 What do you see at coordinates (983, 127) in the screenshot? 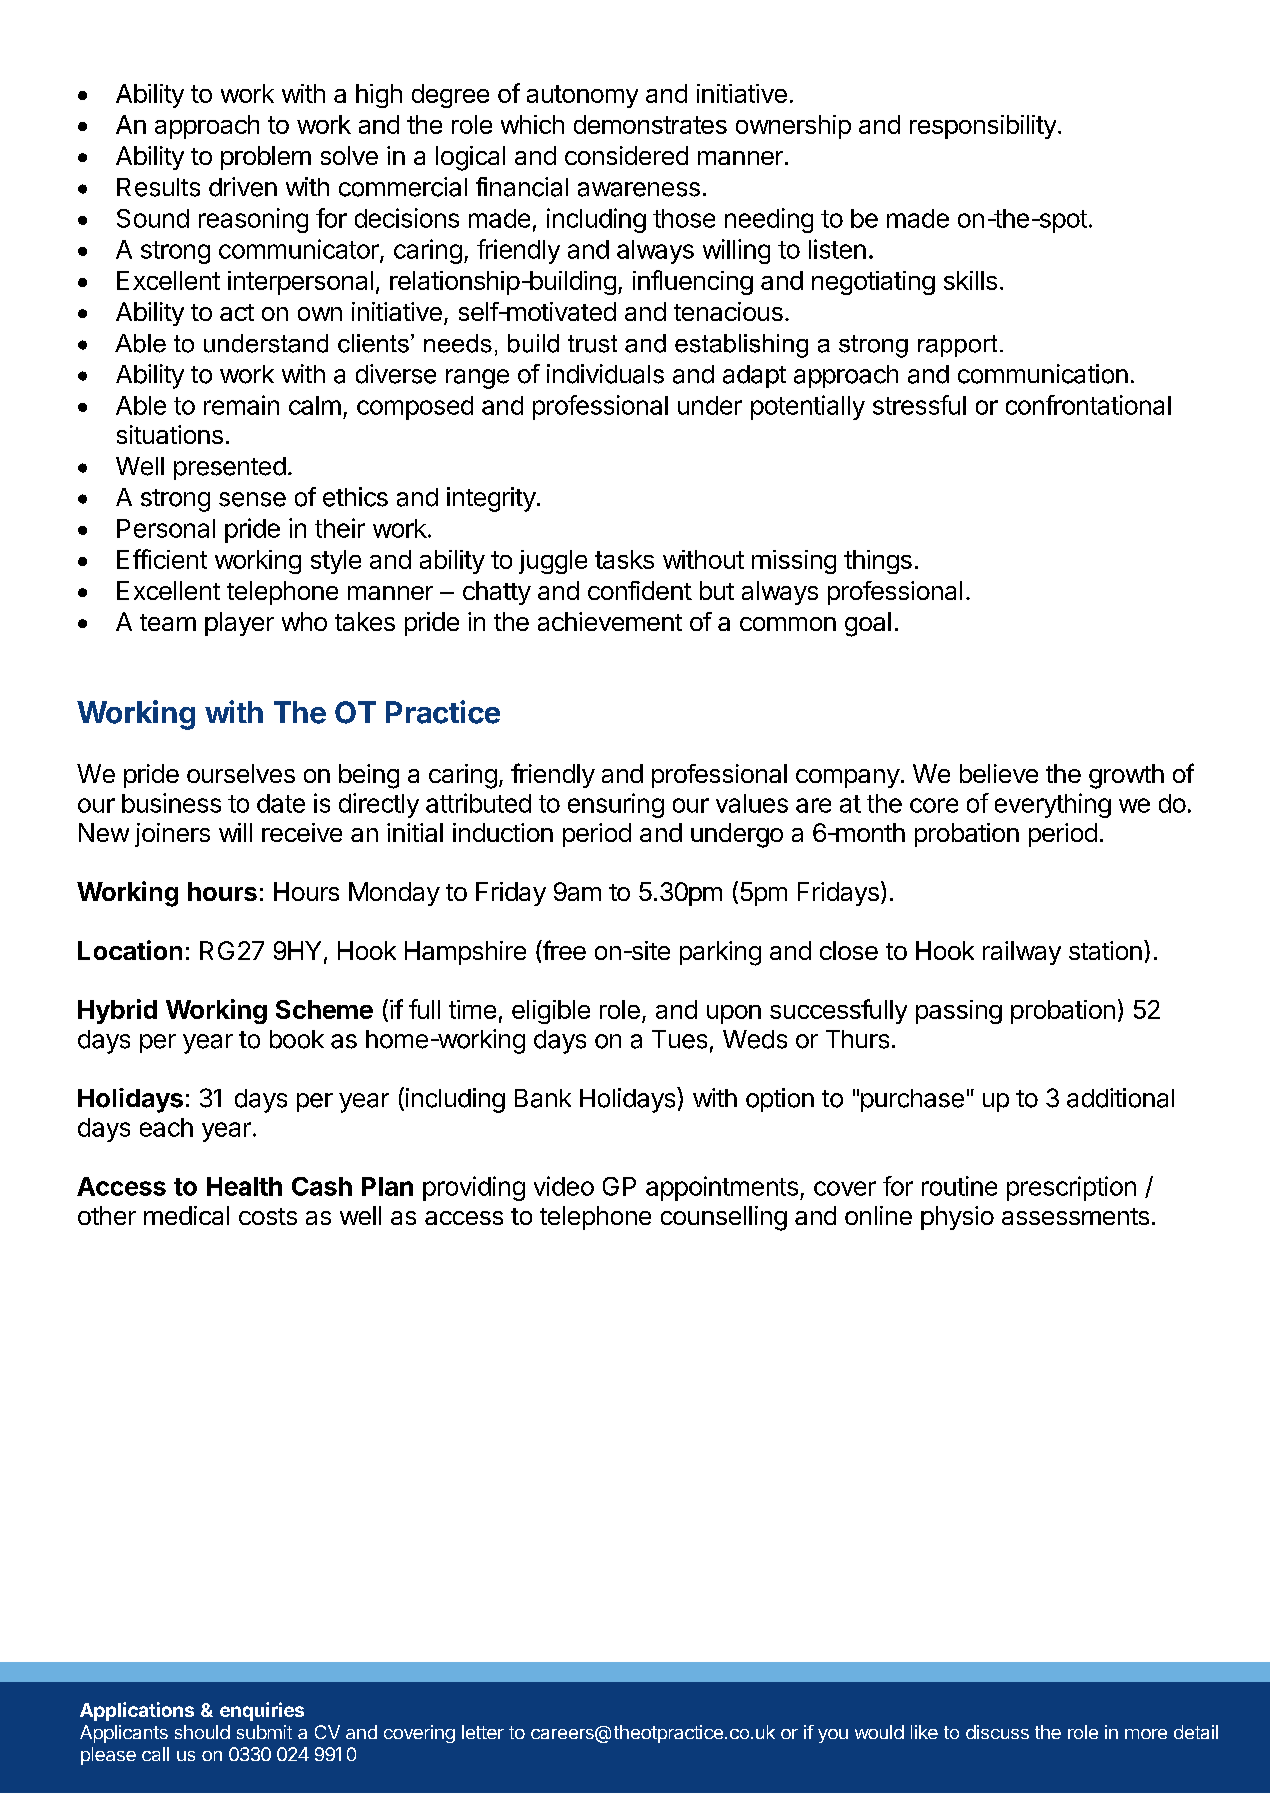
I see `responsibility` at bounding box center [983, 127].
